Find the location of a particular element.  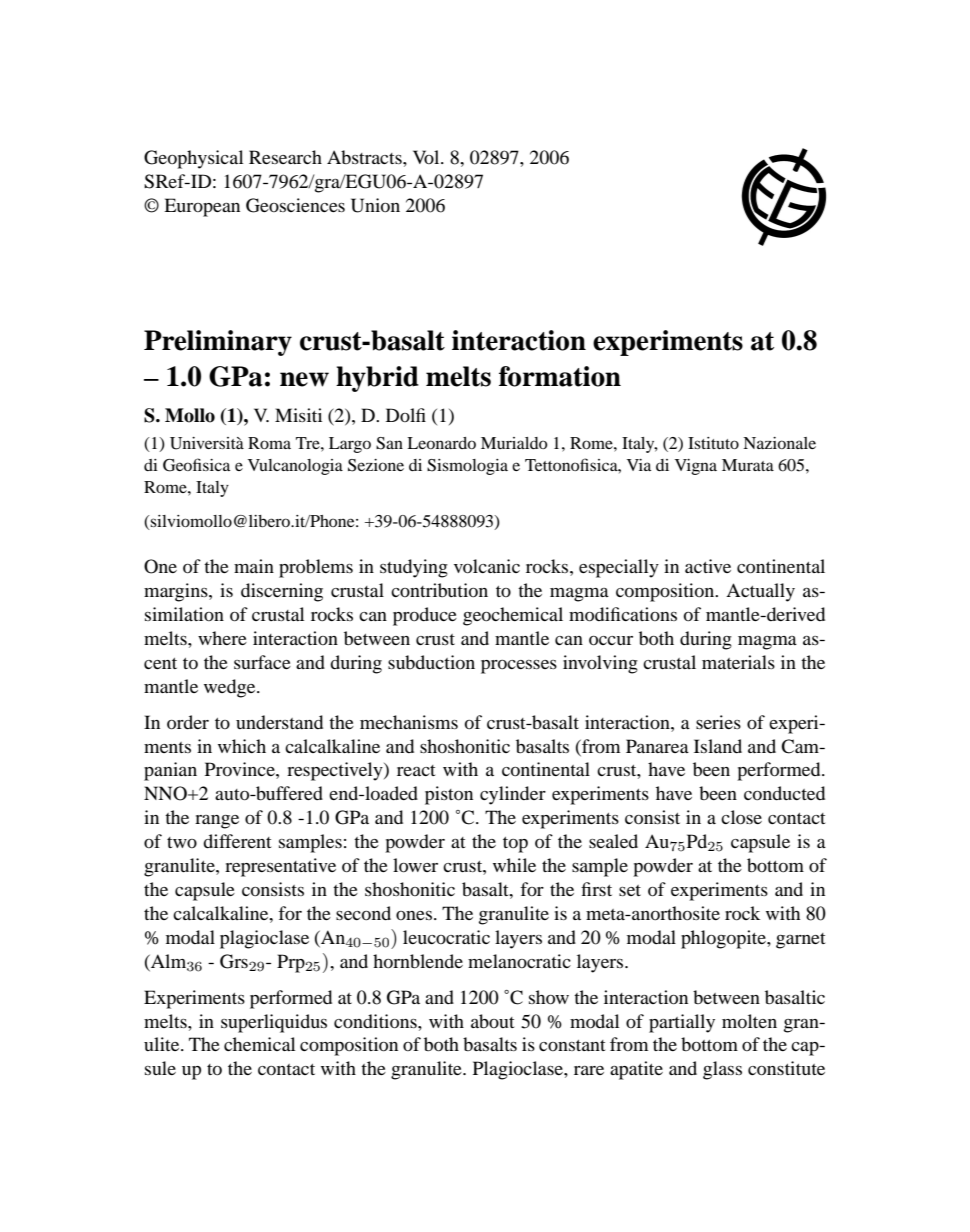

formation is located at coordinates (560, 376).
